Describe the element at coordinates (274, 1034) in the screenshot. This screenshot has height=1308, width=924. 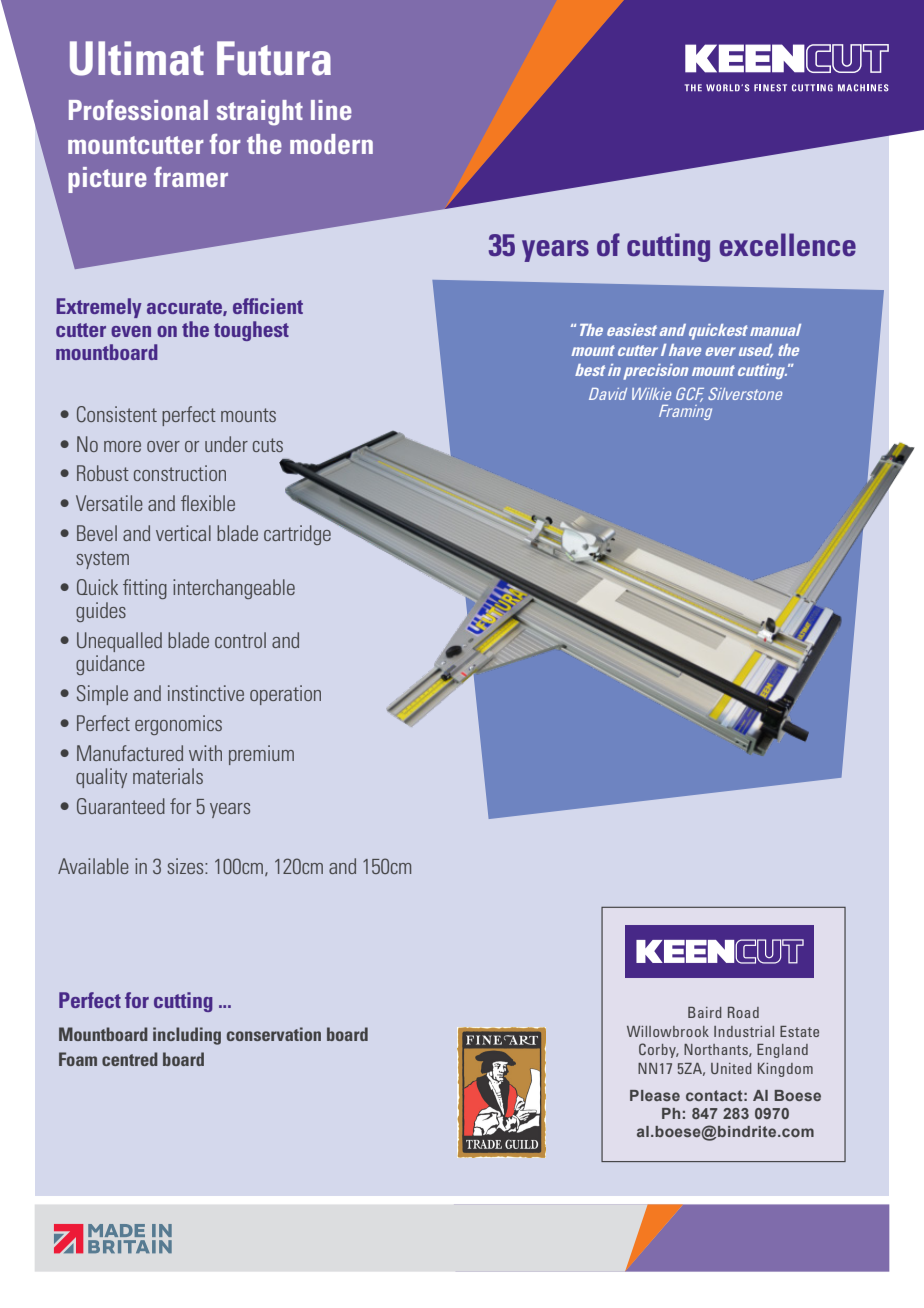
I see `conservation` at that location.
